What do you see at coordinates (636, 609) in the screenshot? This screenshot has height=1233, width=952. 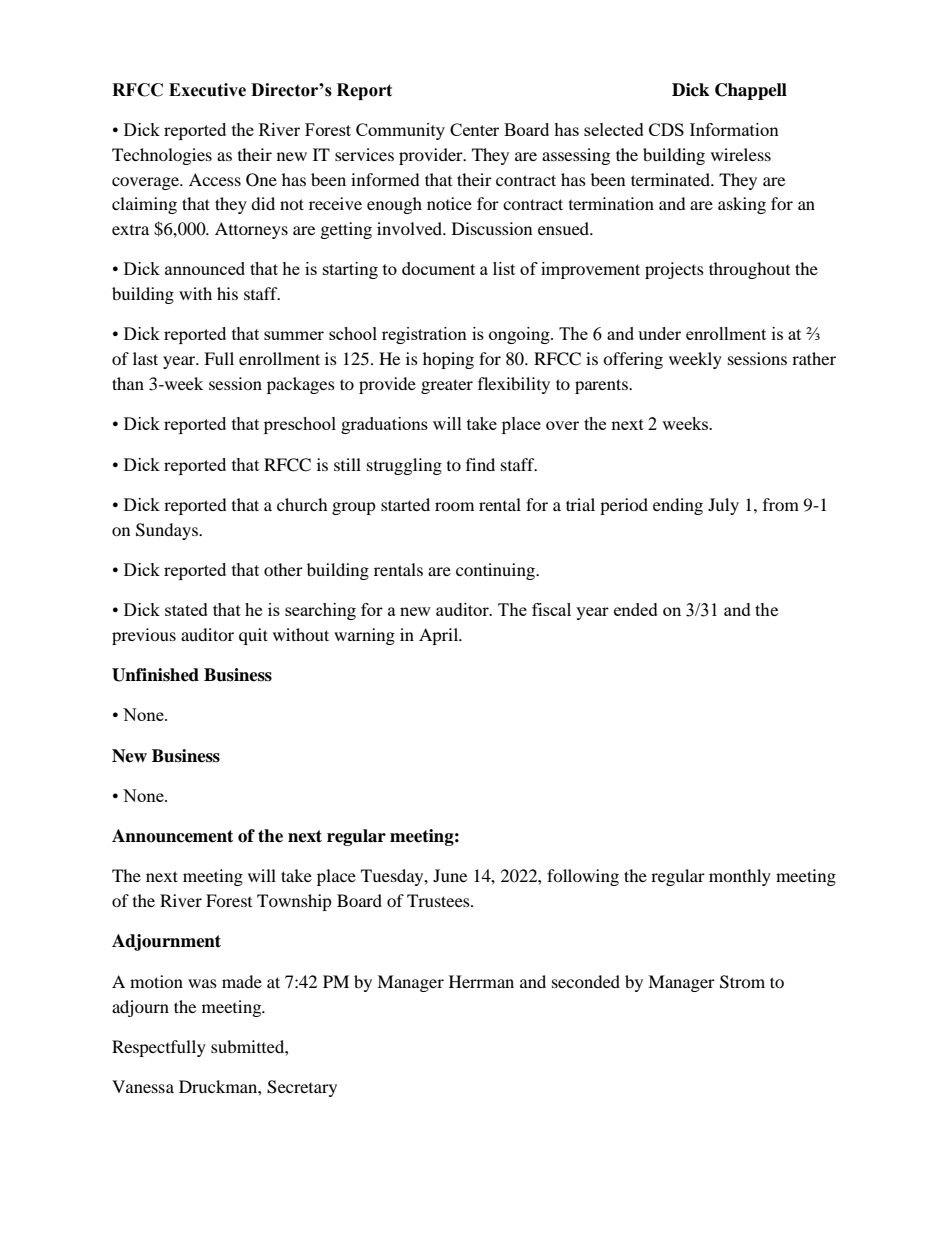 I see `ended` at bounding box center [636, 609].
